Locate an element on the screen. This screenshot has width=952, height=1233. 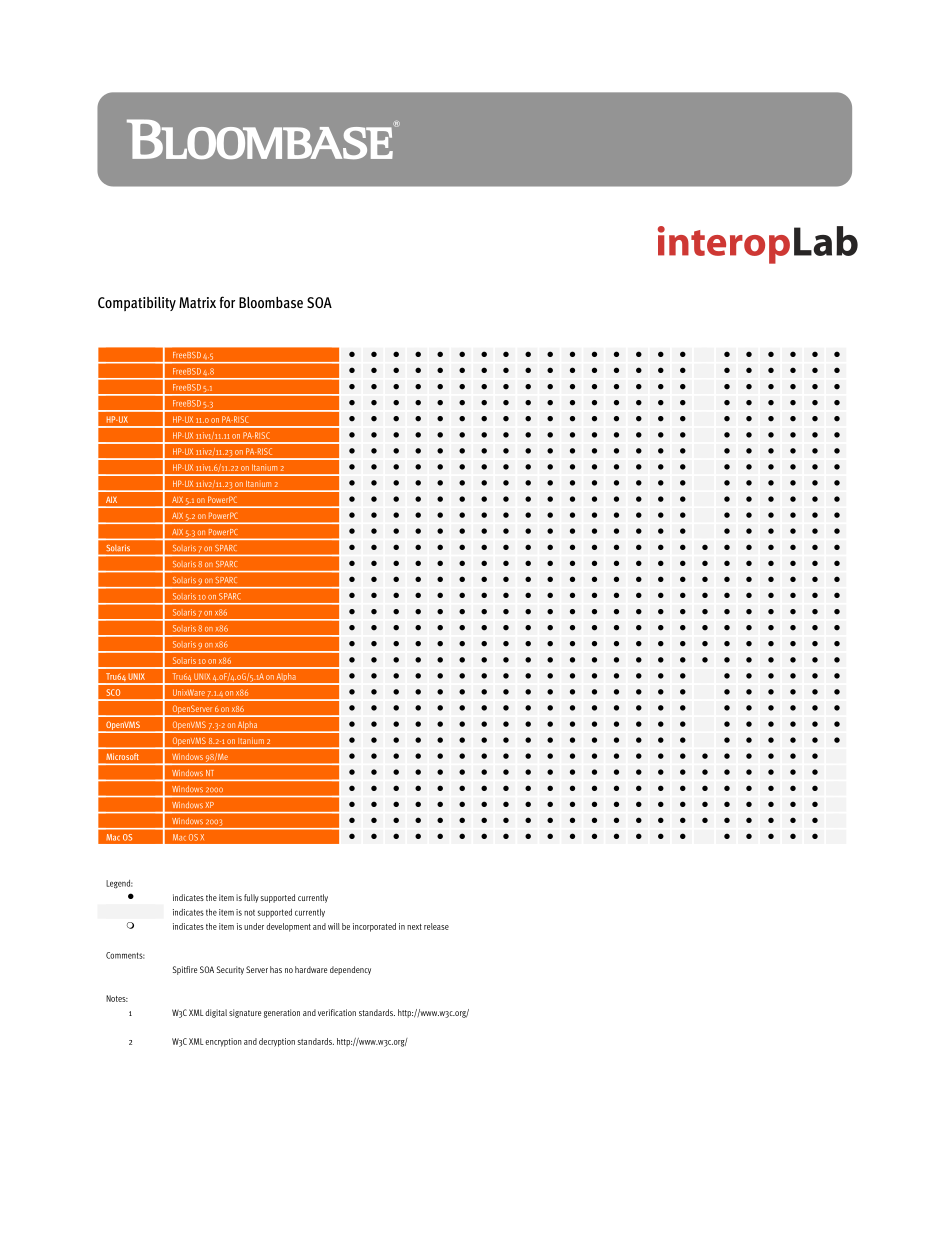
Spitfire is located at coordinates (185, 970).
